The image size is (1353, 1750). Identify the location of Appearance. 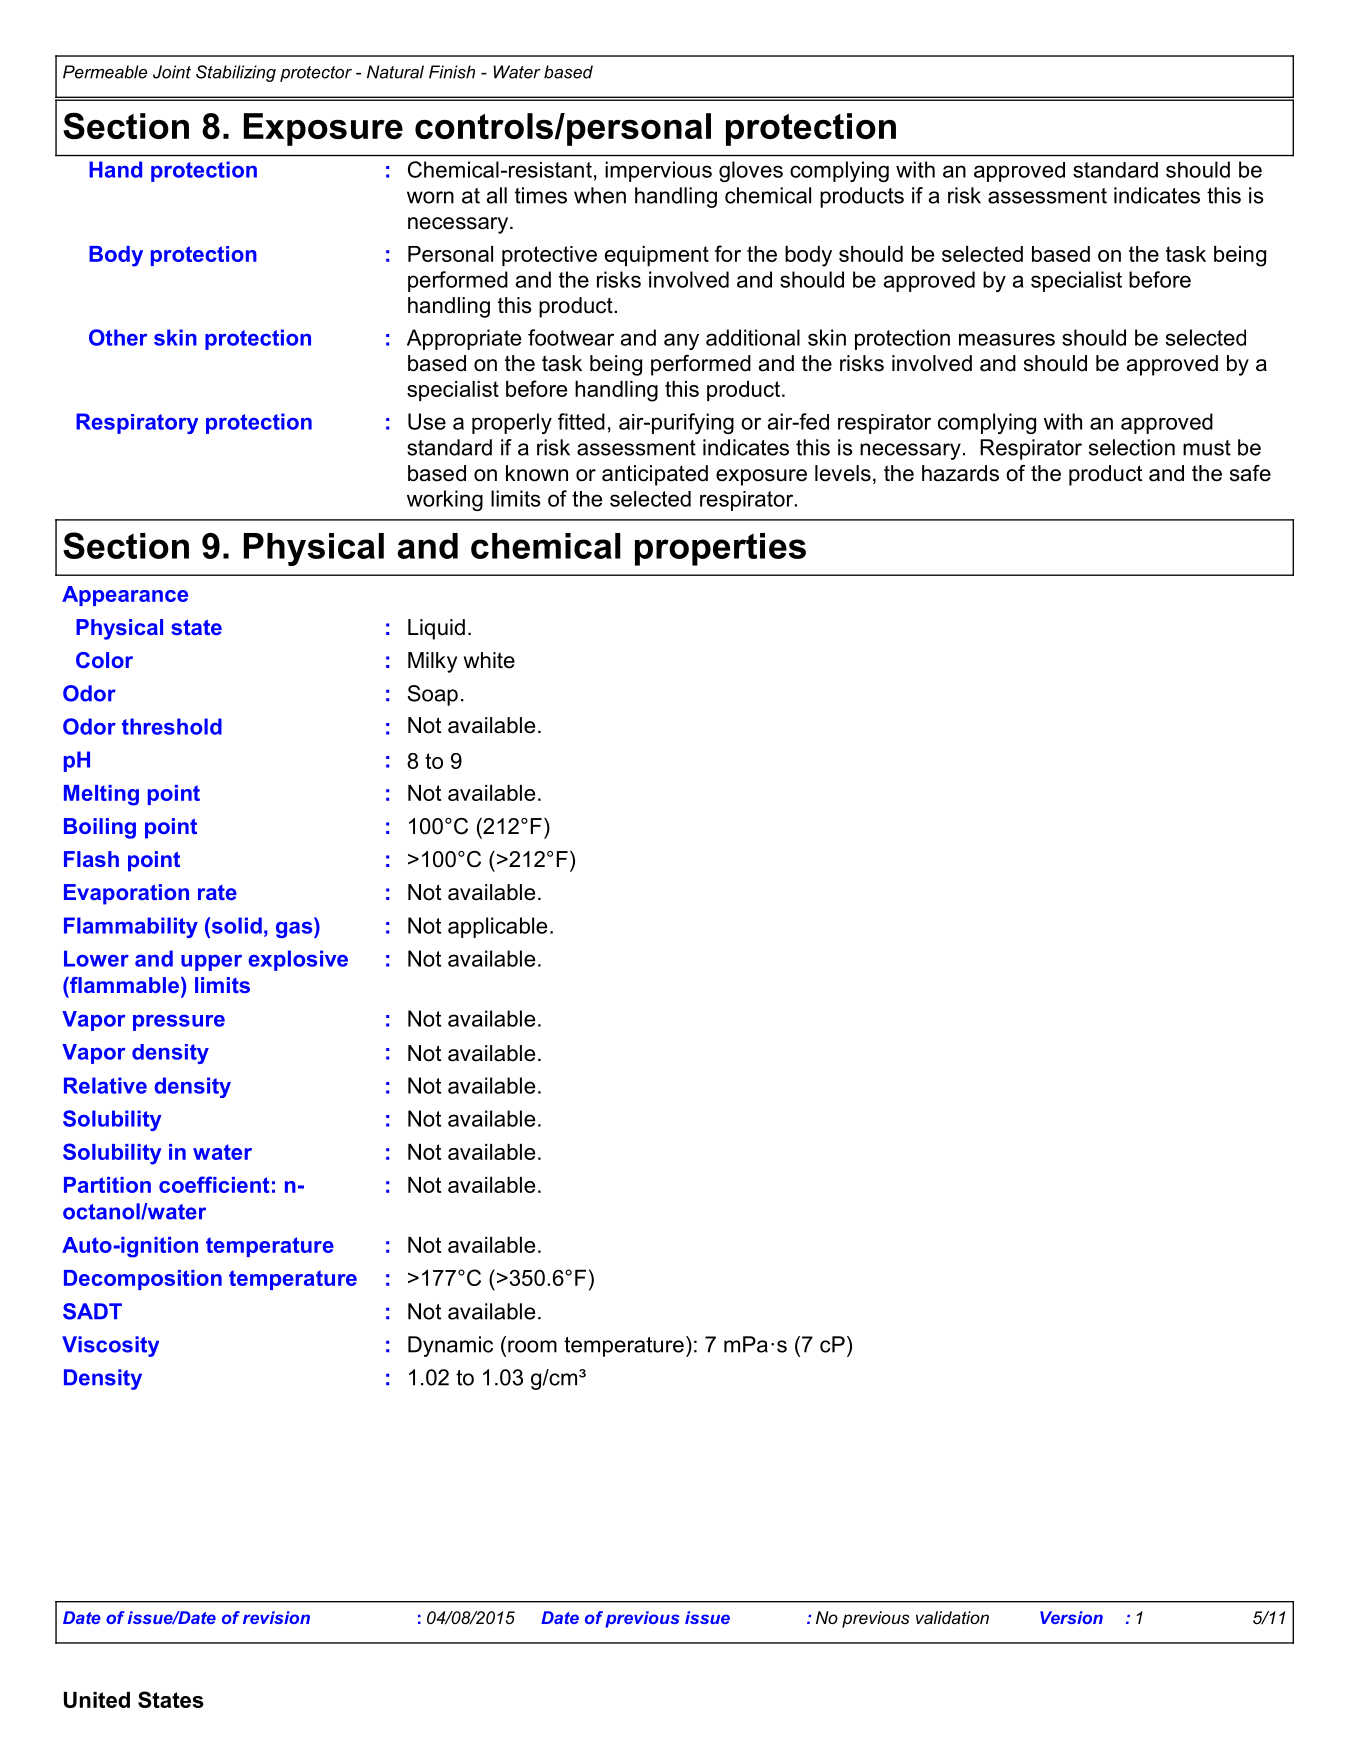
(125, 596).
